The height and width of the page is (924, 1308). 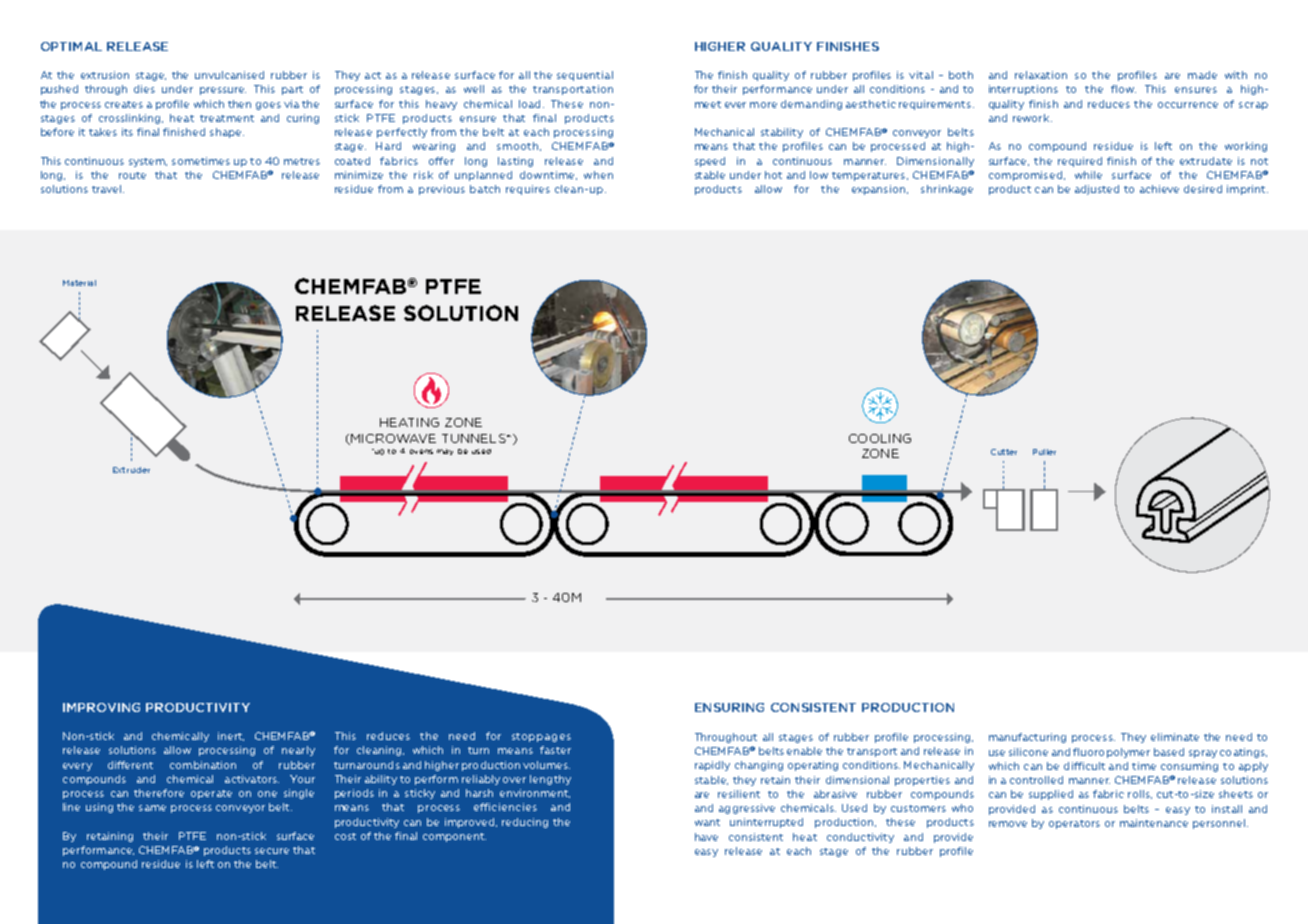 What do you see at coordinates (1044, 452) in the page?
I see `Puller` at bounding box center [1044, 452].
